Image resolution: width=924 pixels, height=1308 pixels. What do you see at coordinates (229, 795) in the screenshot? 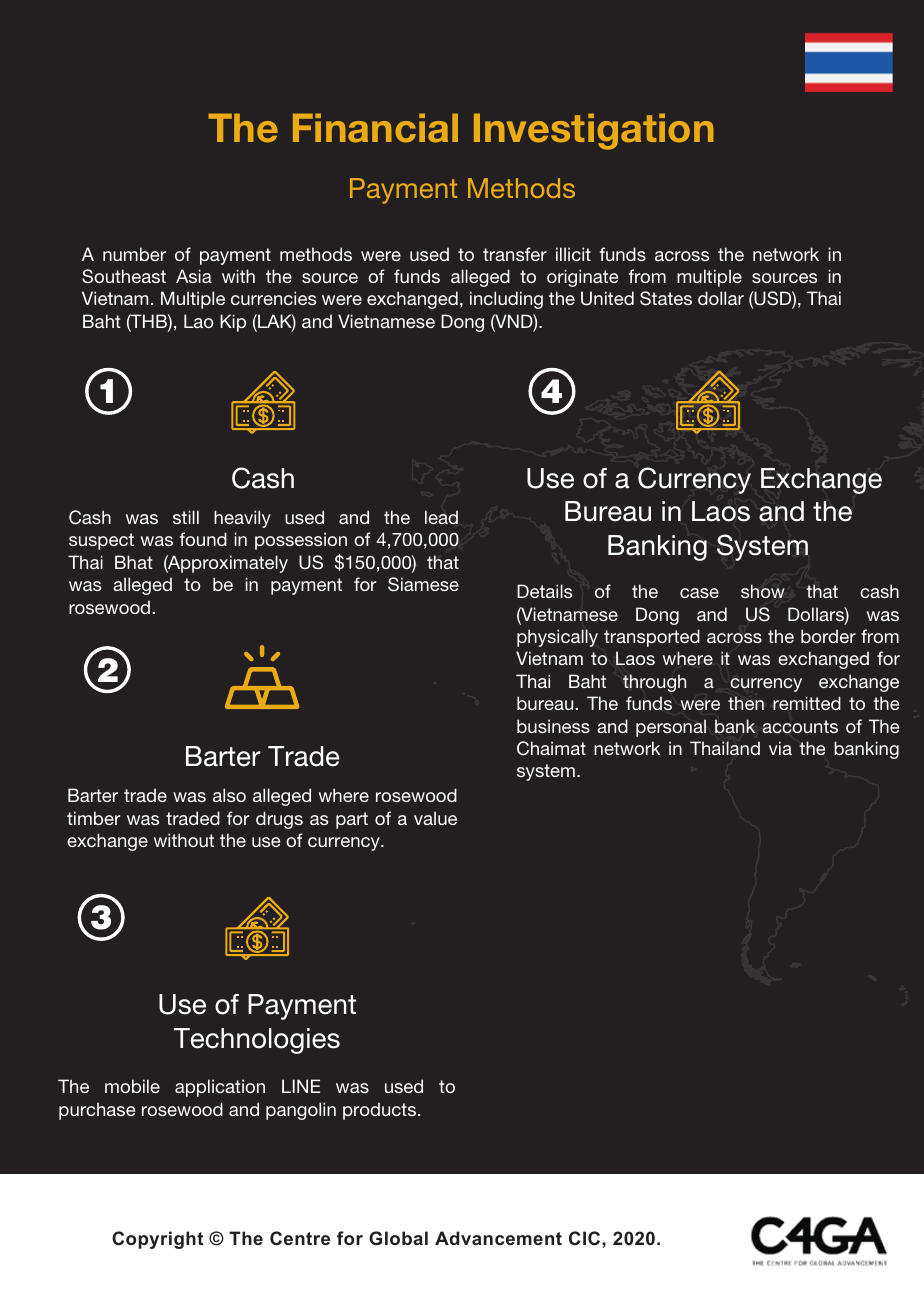
I see `also` at bounding box center [229, 795].
